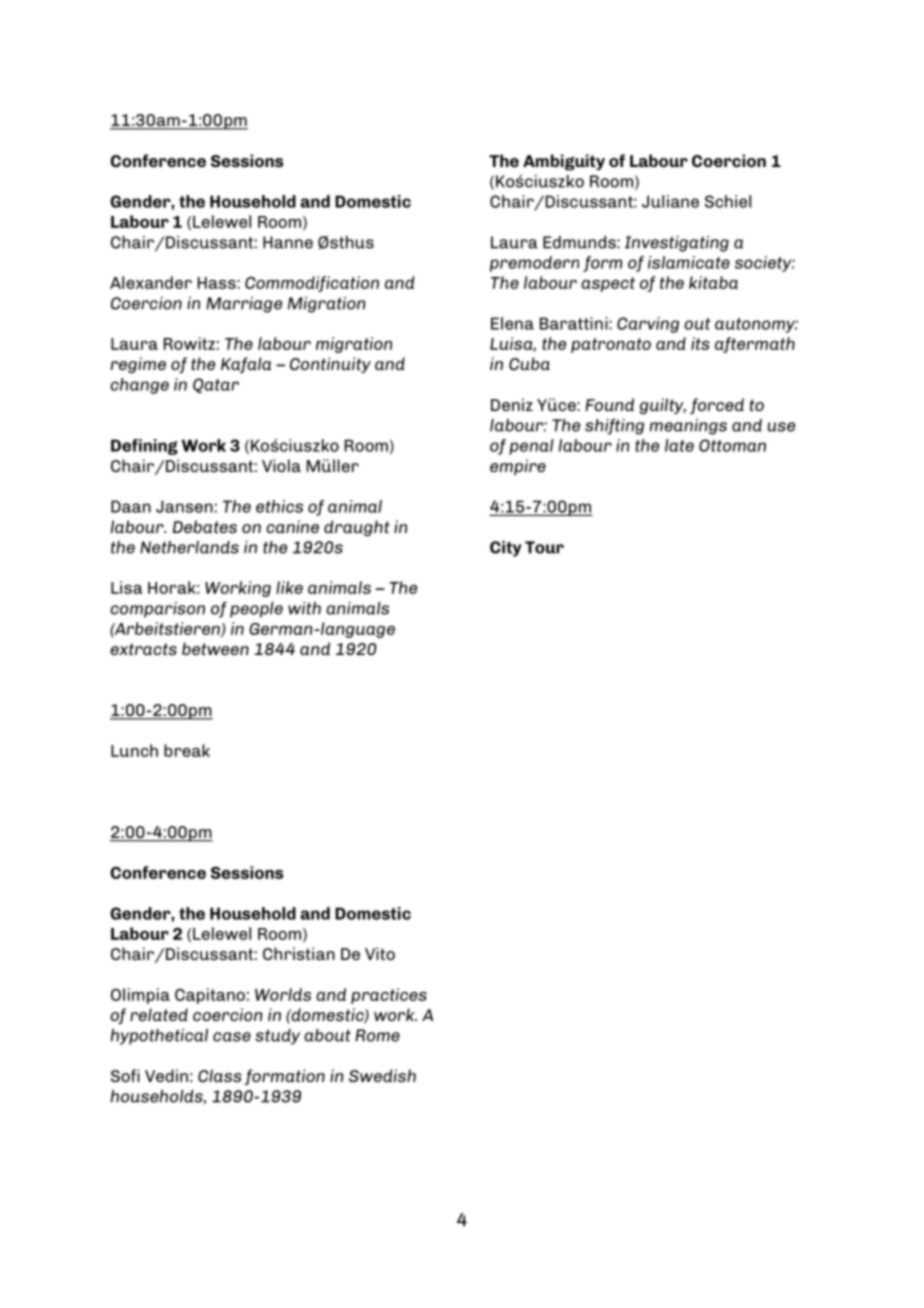 The image size is (924, 1308). I want to click on guilty, so click(662, 406).
